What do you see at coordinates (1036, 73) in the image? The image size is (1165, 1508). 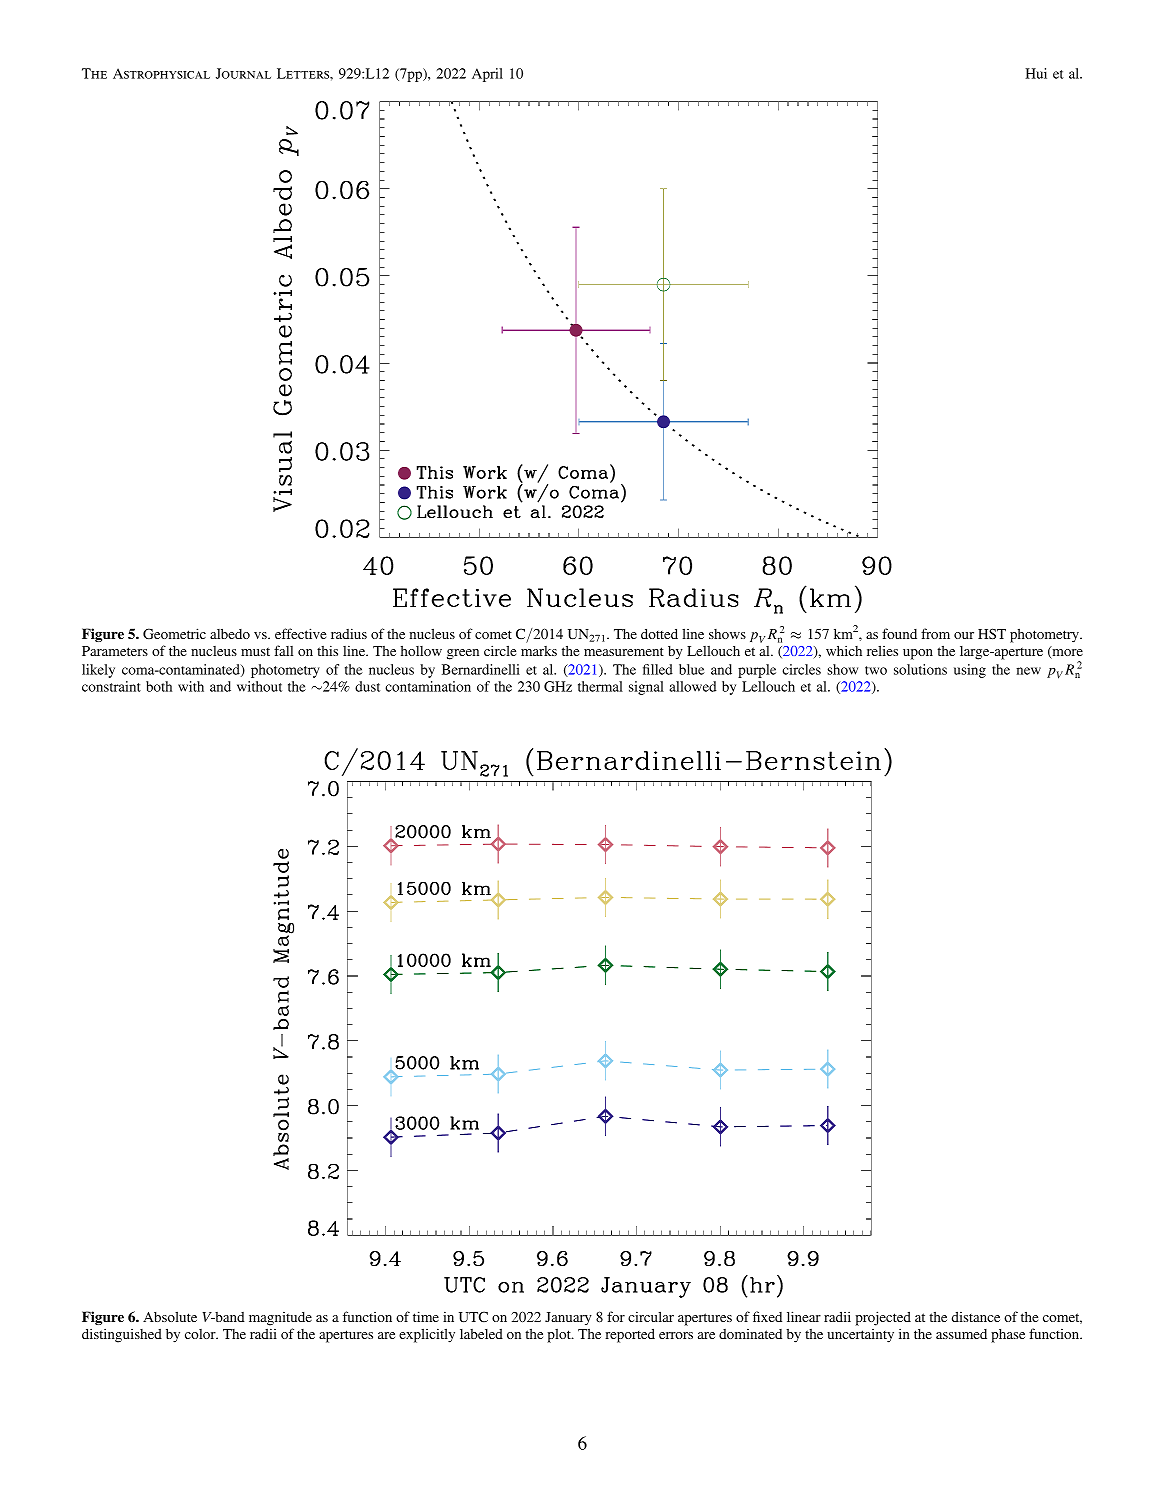 I see `Hui` at bounding box center [1036, 73].
